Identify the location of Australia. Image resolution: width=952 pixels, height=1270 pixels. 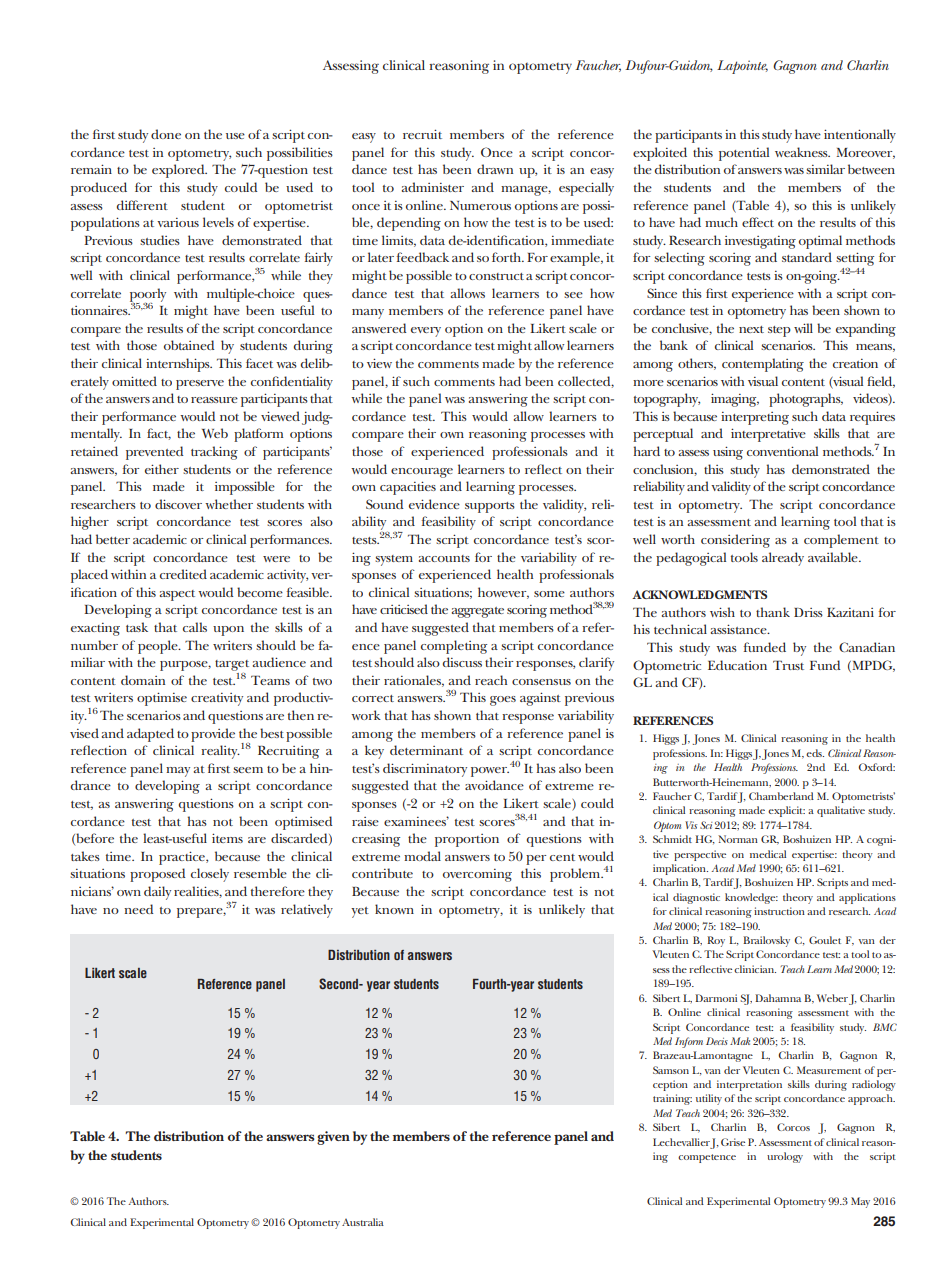
(363, 1222).
